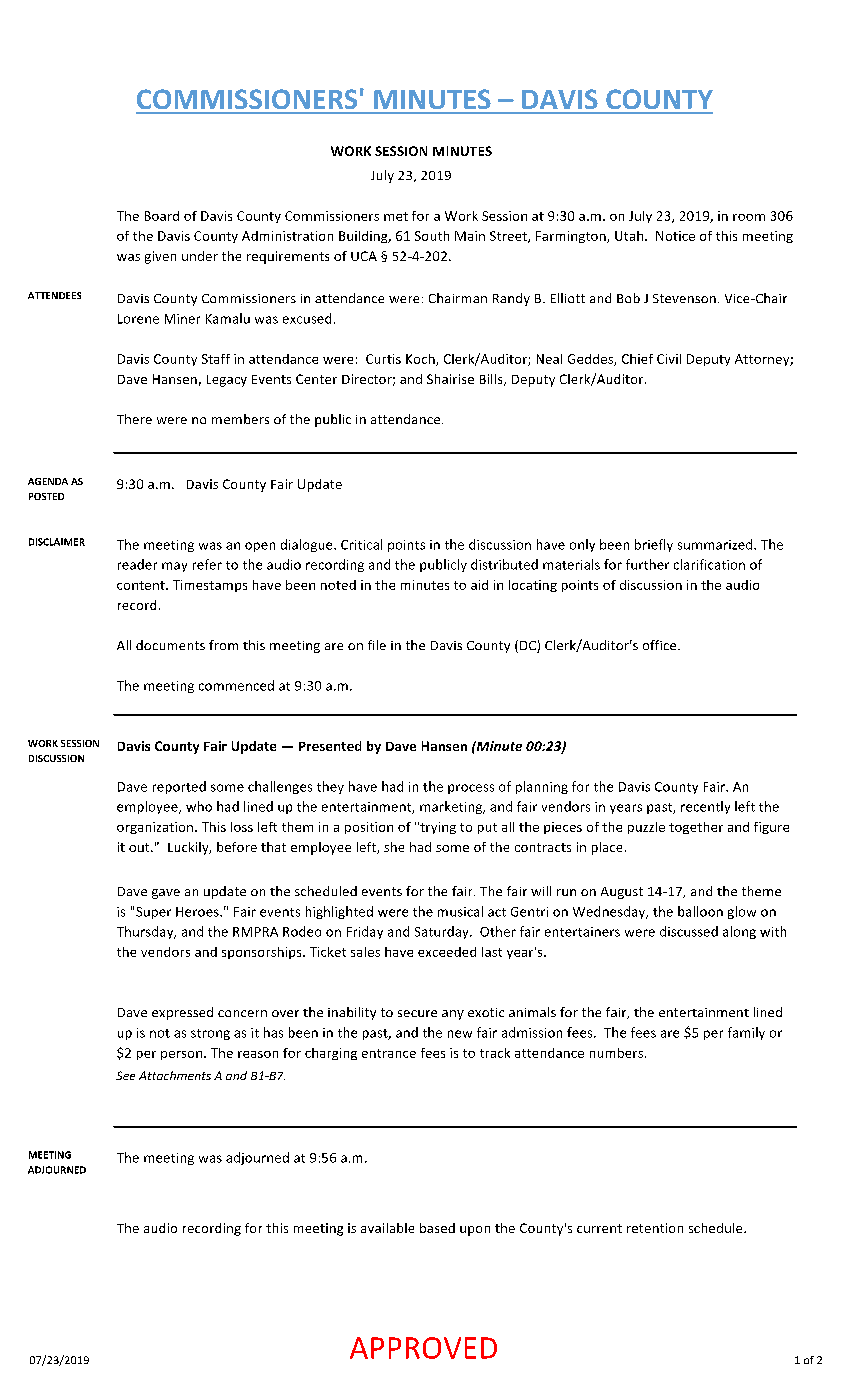 Image resolution: width=849 pixels, height=1400 pixels. I want to click on reported, so click(179, 787).
